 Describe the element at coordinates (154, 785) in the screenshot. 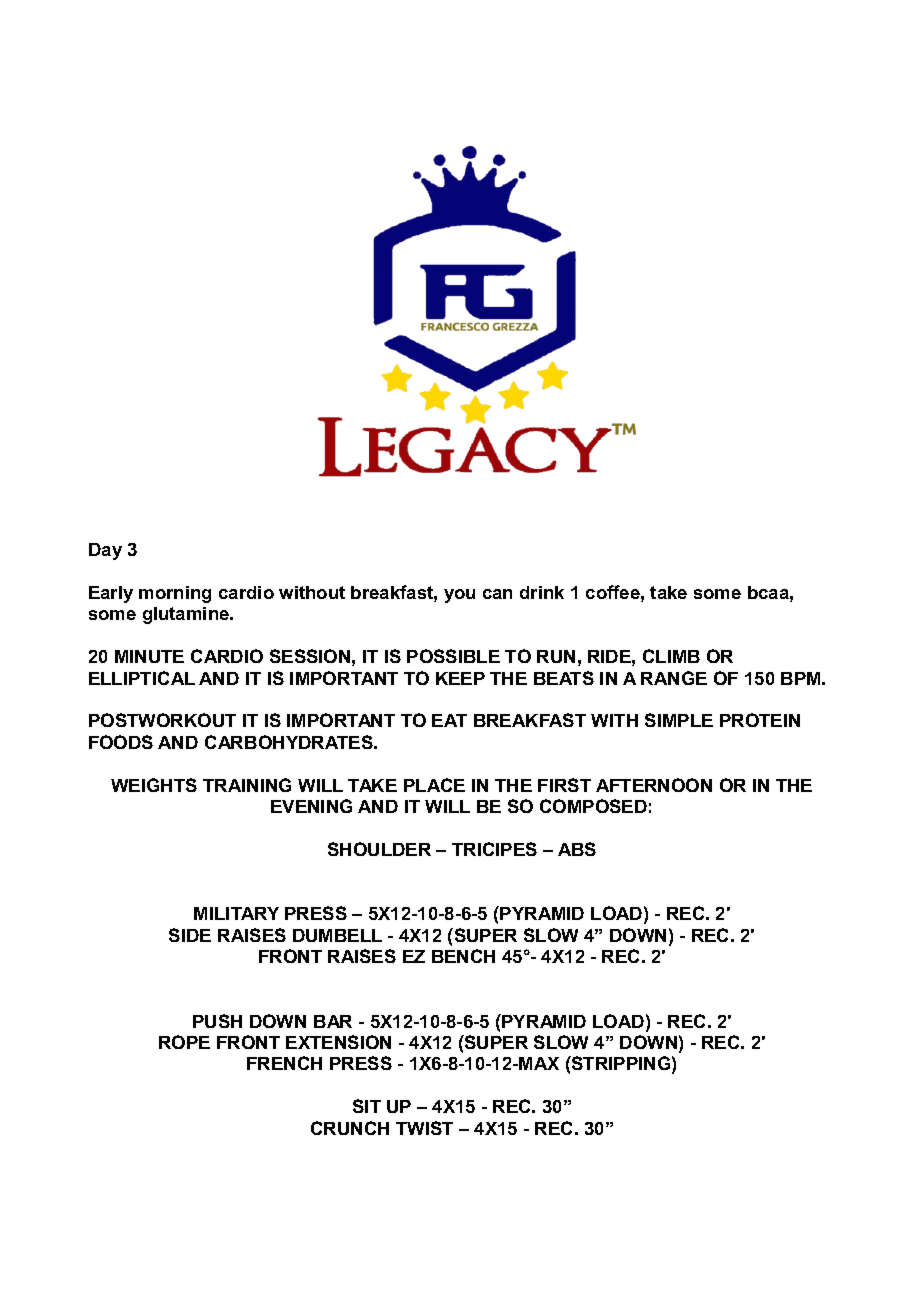

I see `WEIGHTS` at that location.
